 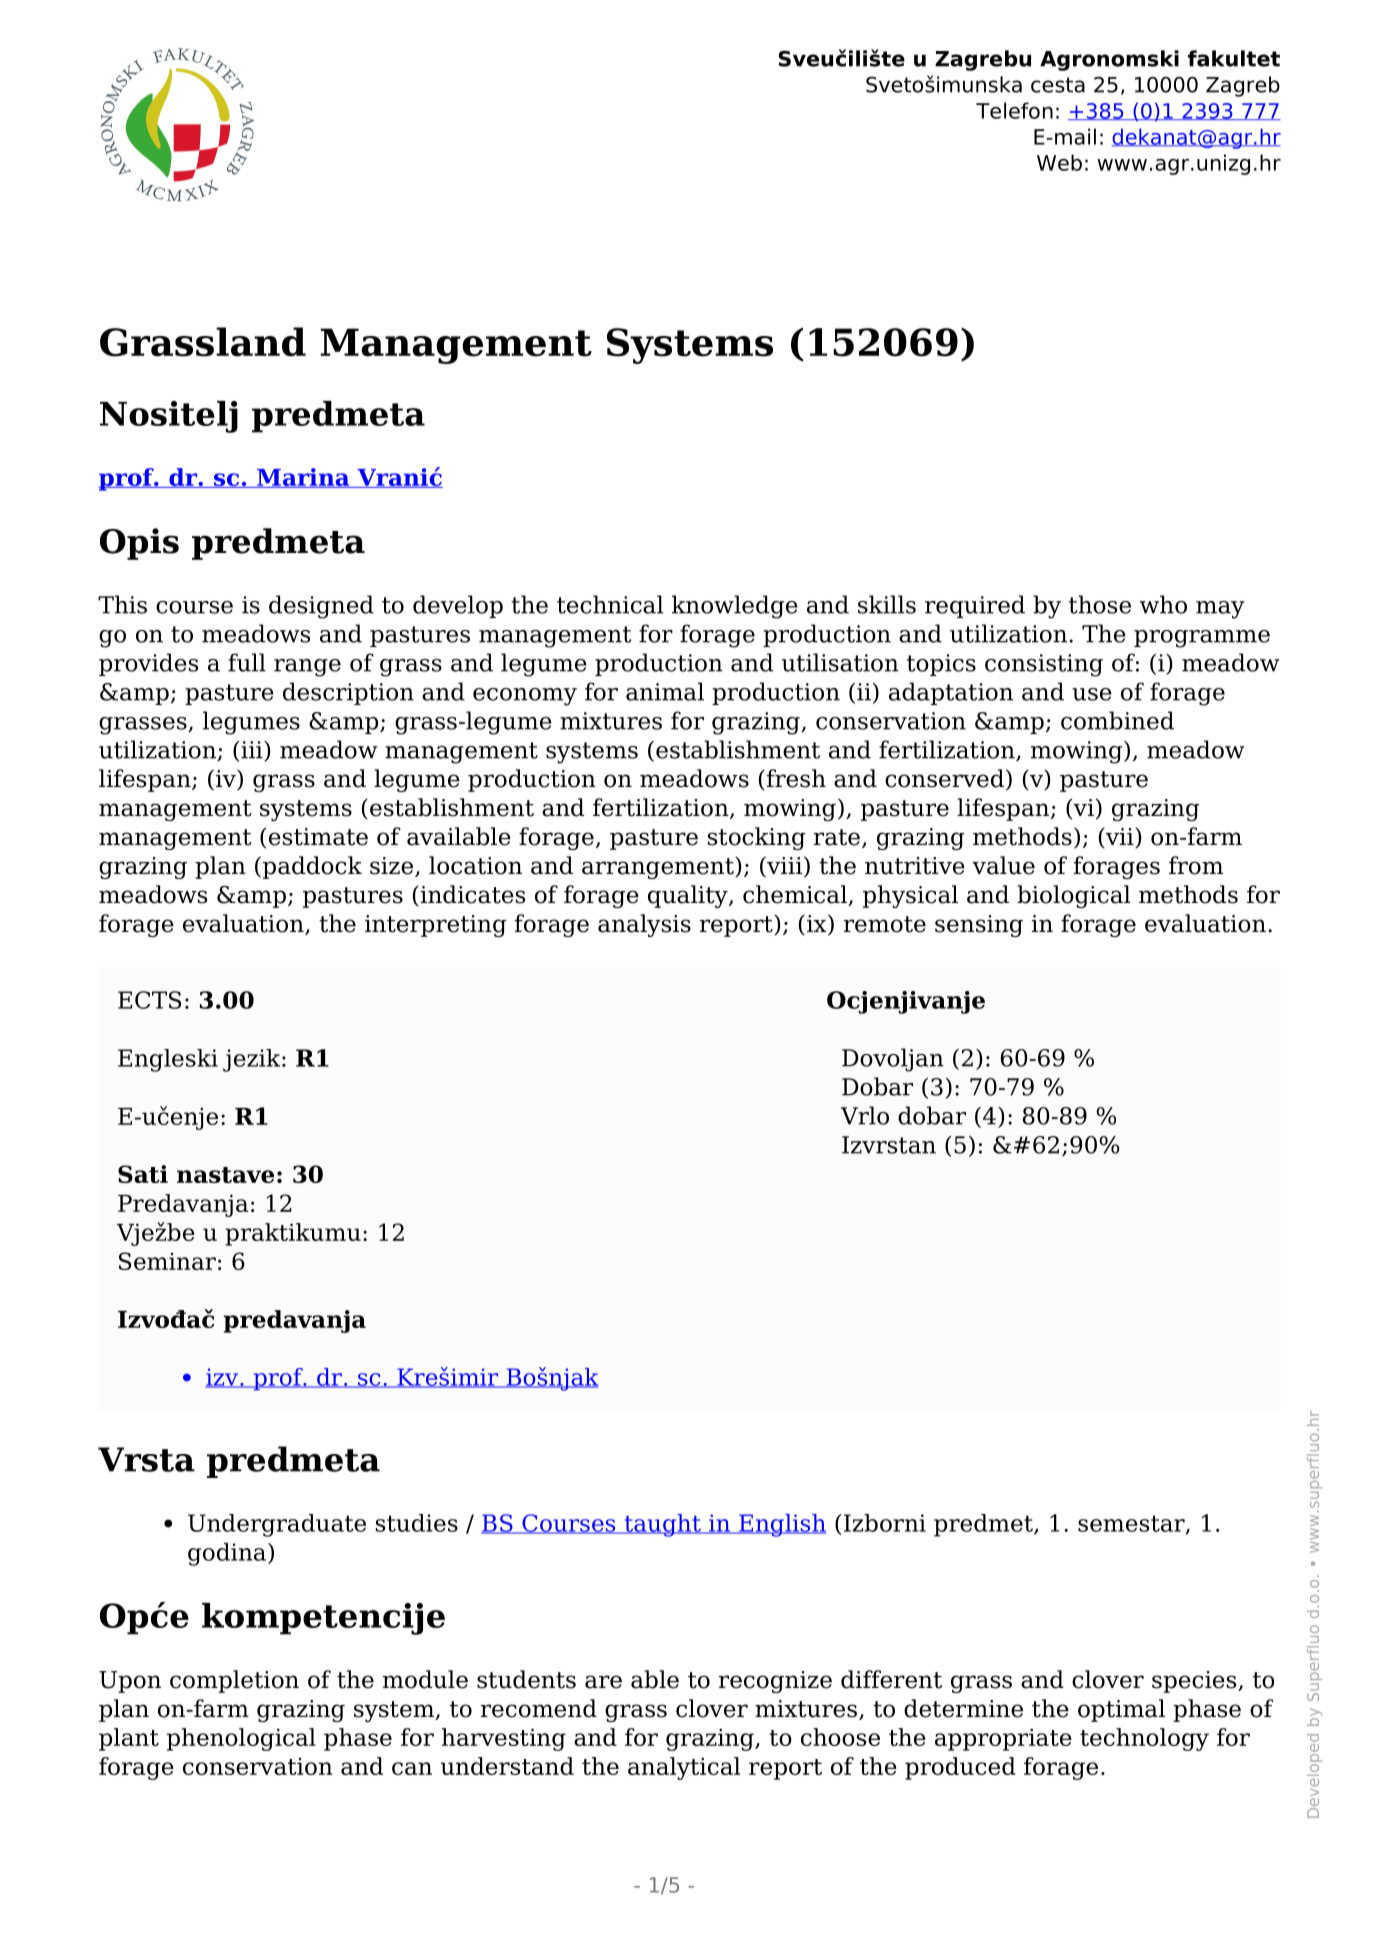 I want to click on technical, so click(x=610, y=604).
